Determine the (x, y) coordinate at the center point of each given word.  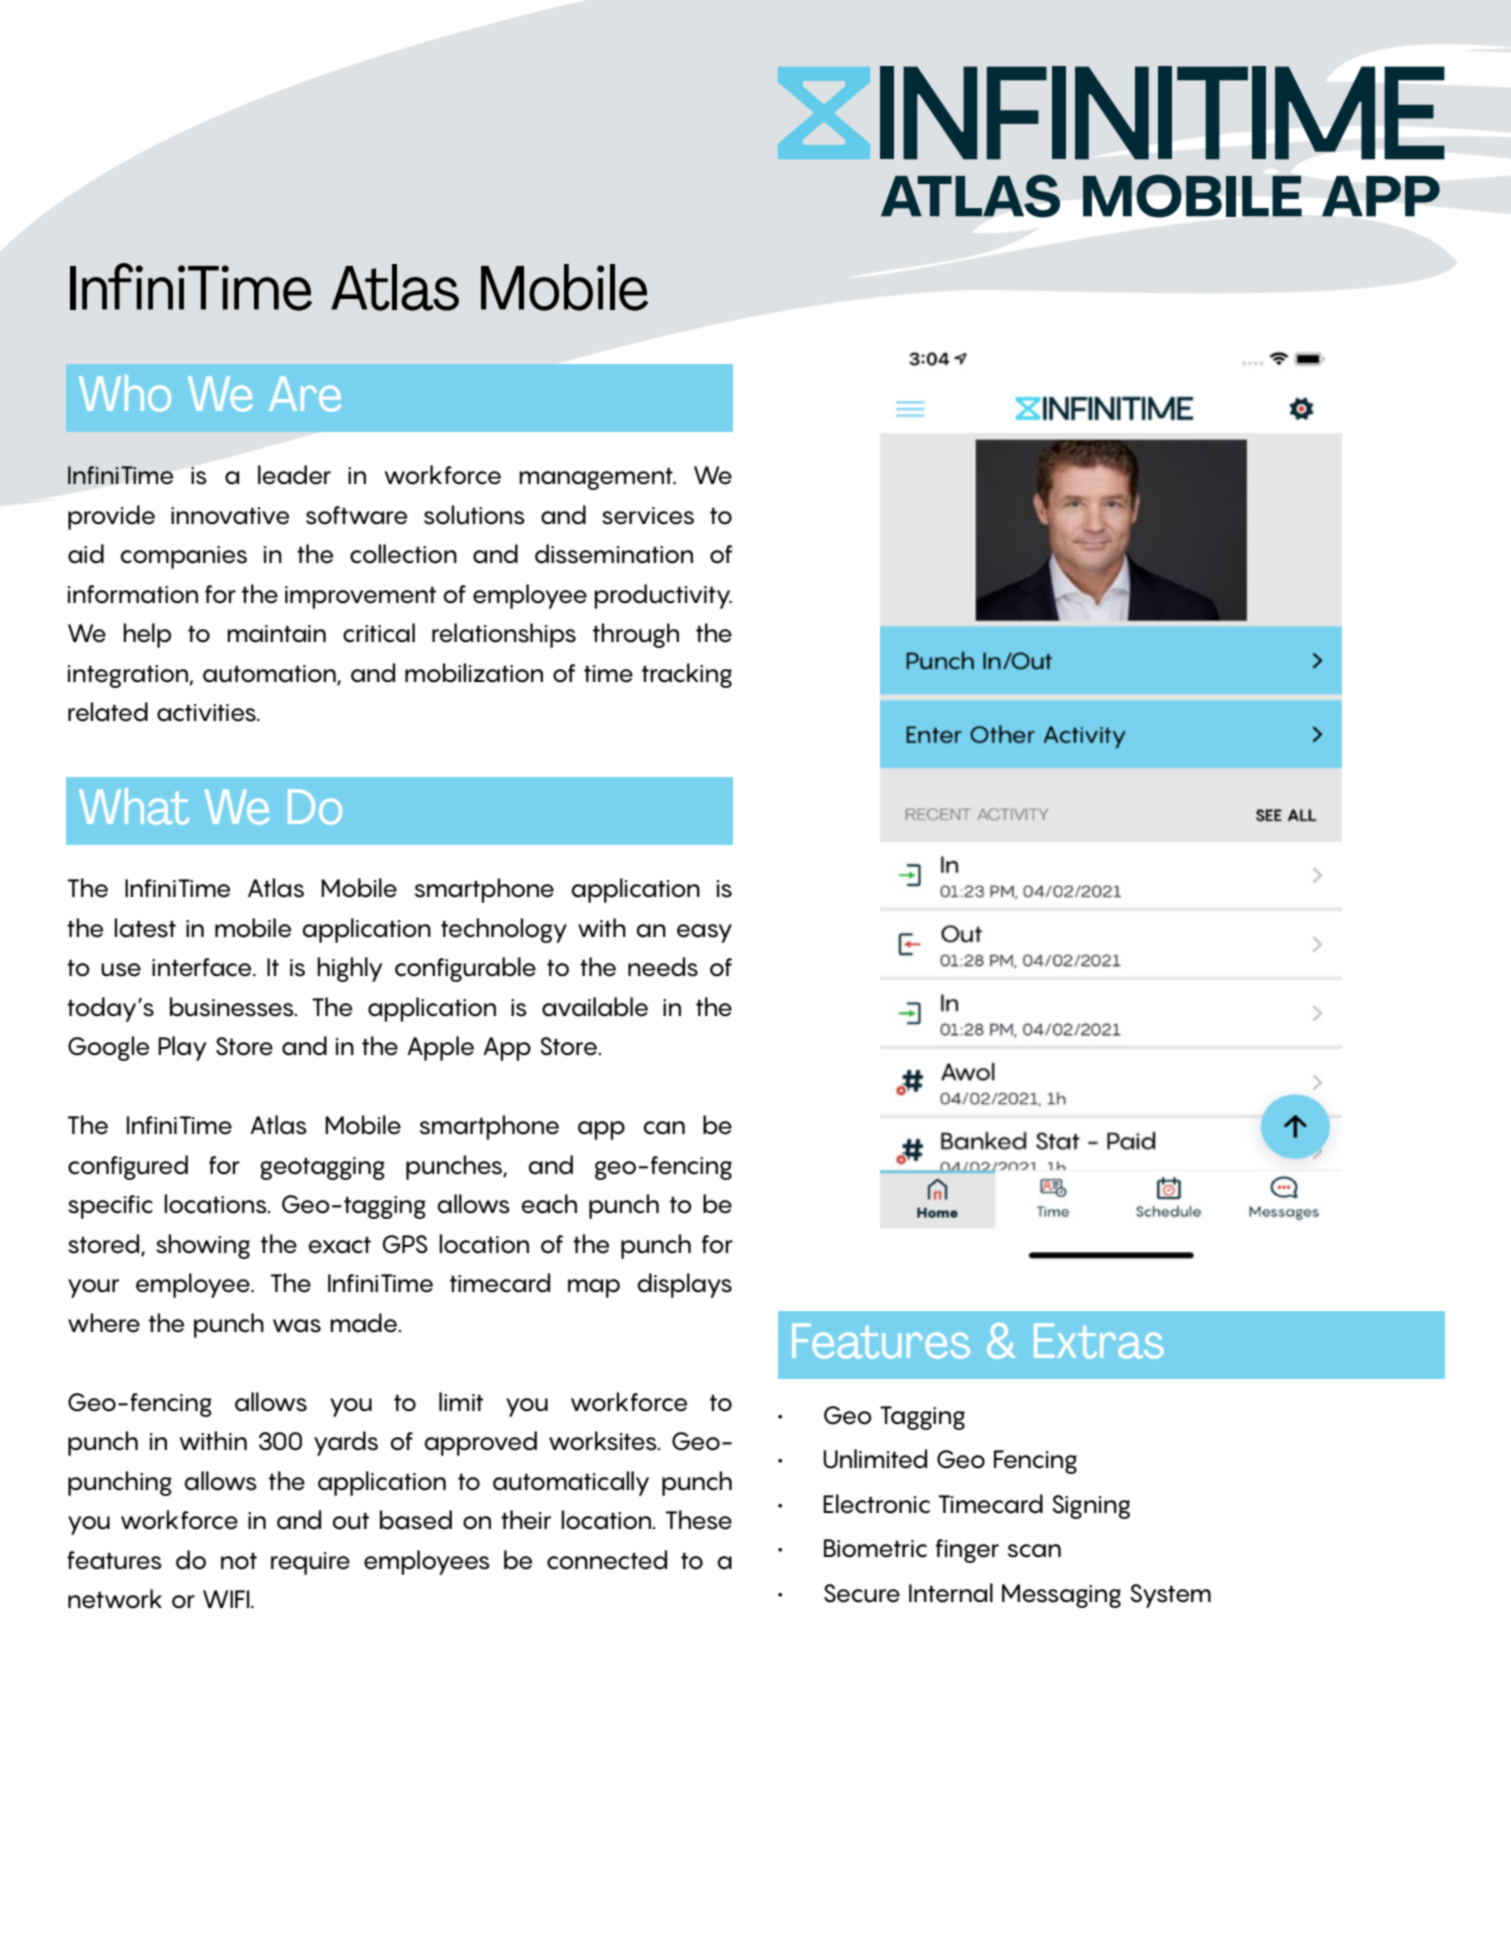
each (549, 1204)
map (594, 1288)
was (297, 1326)
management (597, 478)
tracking (687, 675)
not (239, 1561)
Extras (1099, 1341)
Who (125, 393)
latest (145, 928)
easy (704, 933)
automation (270, 674)
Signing (1091, 1507)
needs (663, 967)
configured (128, 1167)
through (636, 635)
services (648, 516)
